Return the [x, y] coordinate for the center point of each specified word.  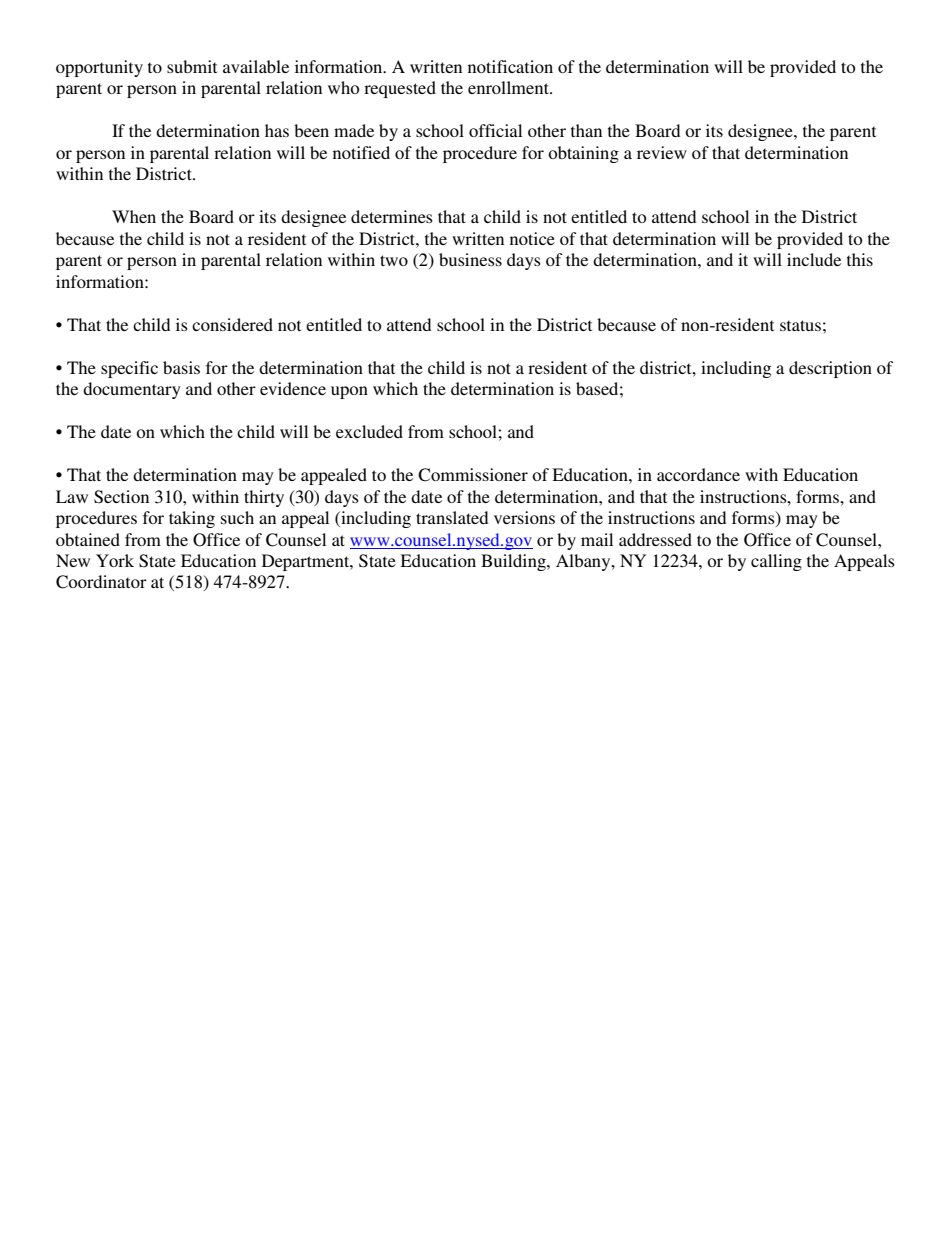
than [586, 130]
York [115, 560]
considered [232, 324]
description [830, 369]
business [470, 259]
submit [192, 66]
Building [514, 562]
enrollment [509, 87]
